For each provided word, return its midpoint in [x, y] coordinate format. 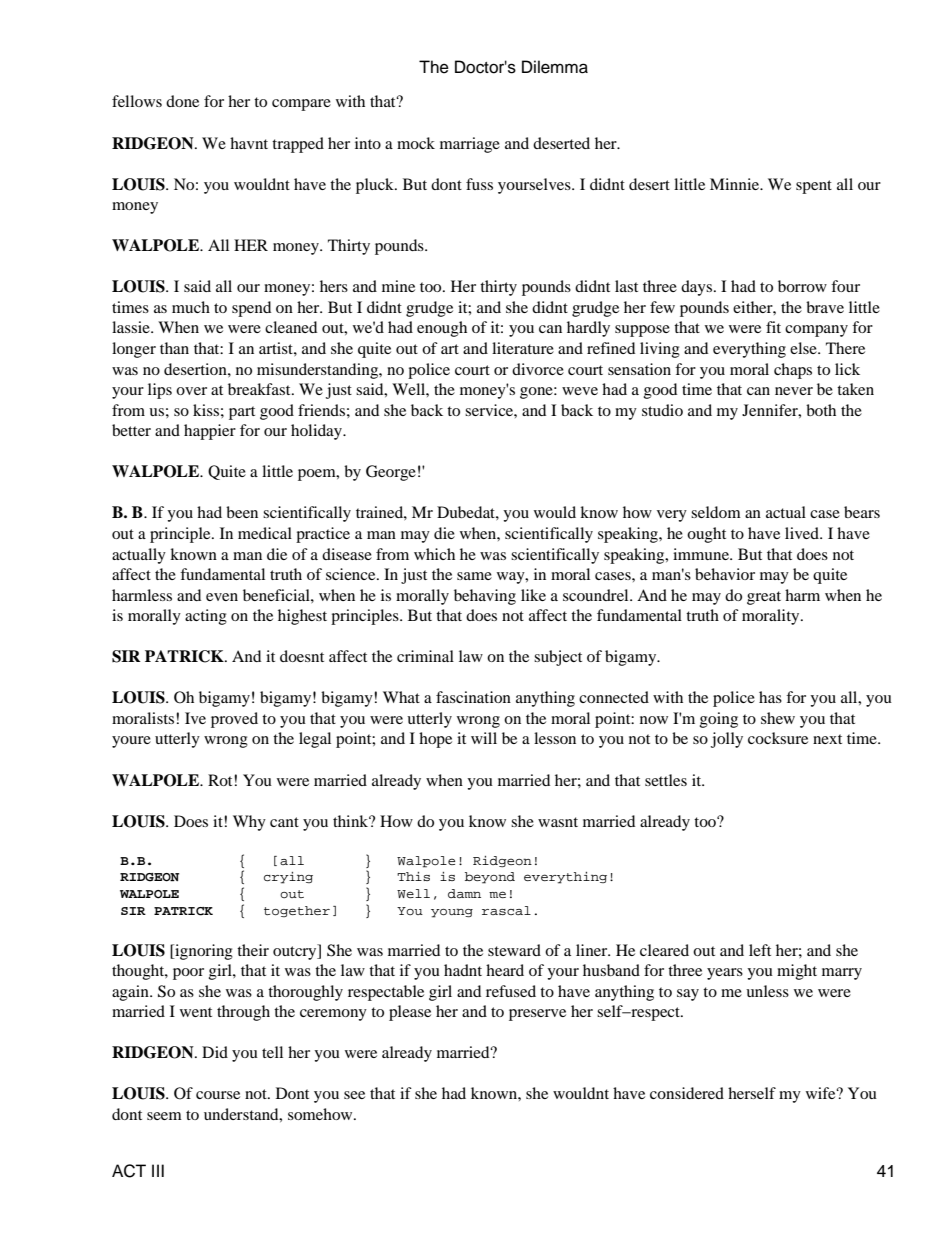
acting [206, 617]
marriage [470, 145]
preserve [537, 1015]
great [764, 598]
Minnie [735, 184]
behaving [485, 597]
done [182, 101]
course [218, 1095]
